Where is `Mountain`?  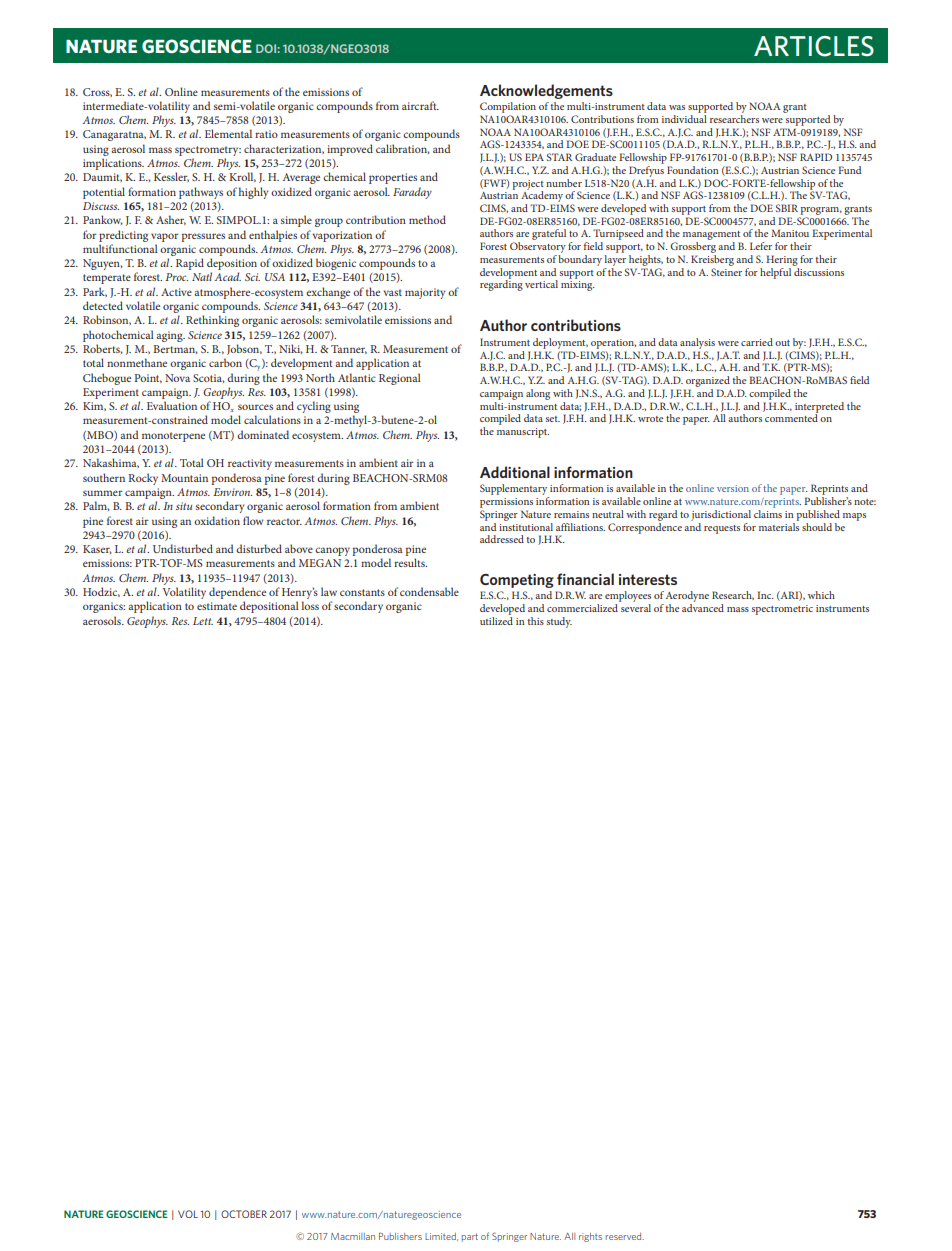
Mountain is located at coordinates (184, 478).
